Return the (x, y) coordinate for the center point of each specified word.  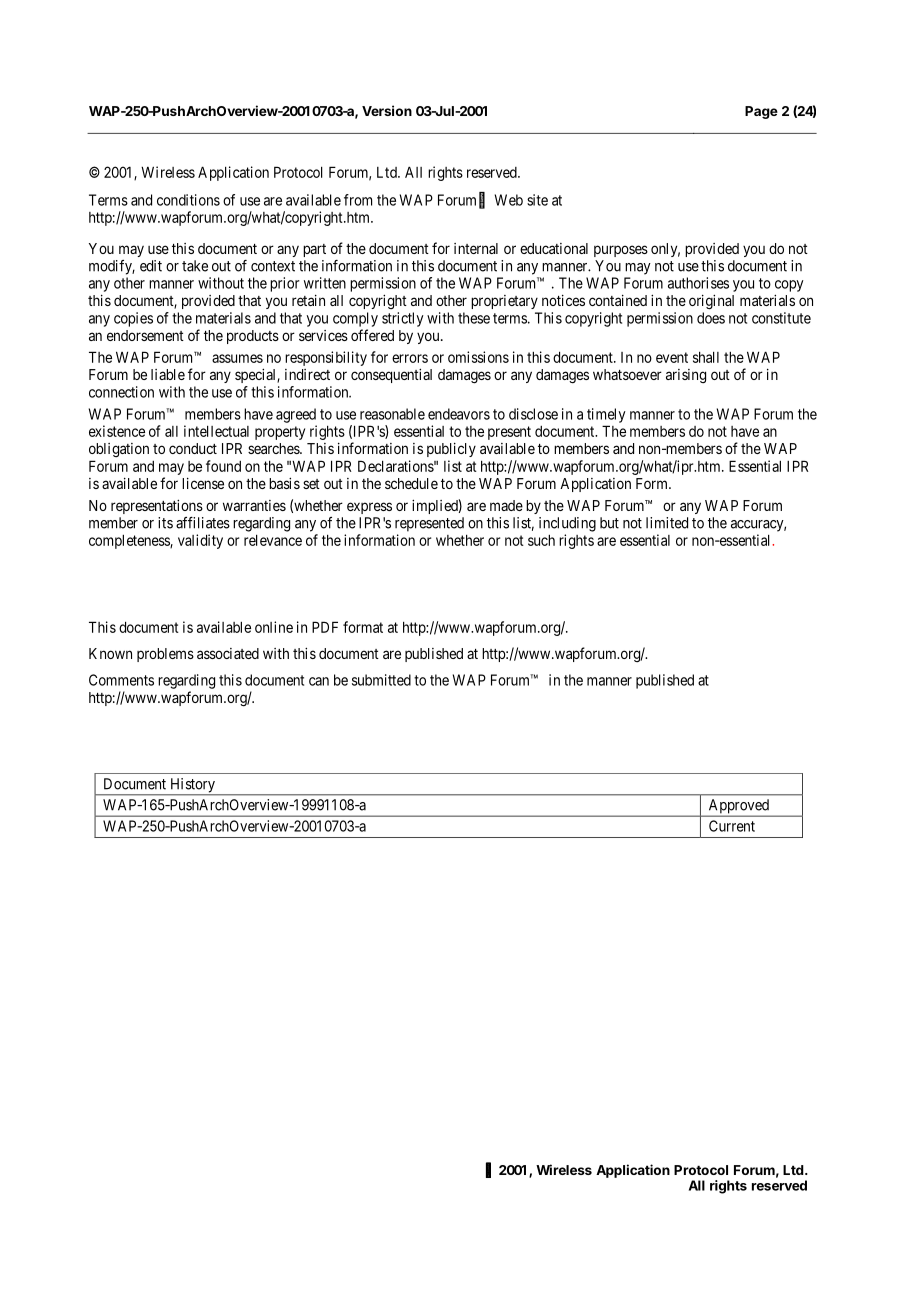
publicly (451, 450)
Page (761, 112)
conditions (188, 200)
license (203, 483)
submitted (381, 680)
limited (667, 523)
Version (387, 110)
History (192, 786)
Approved (738, 807)
